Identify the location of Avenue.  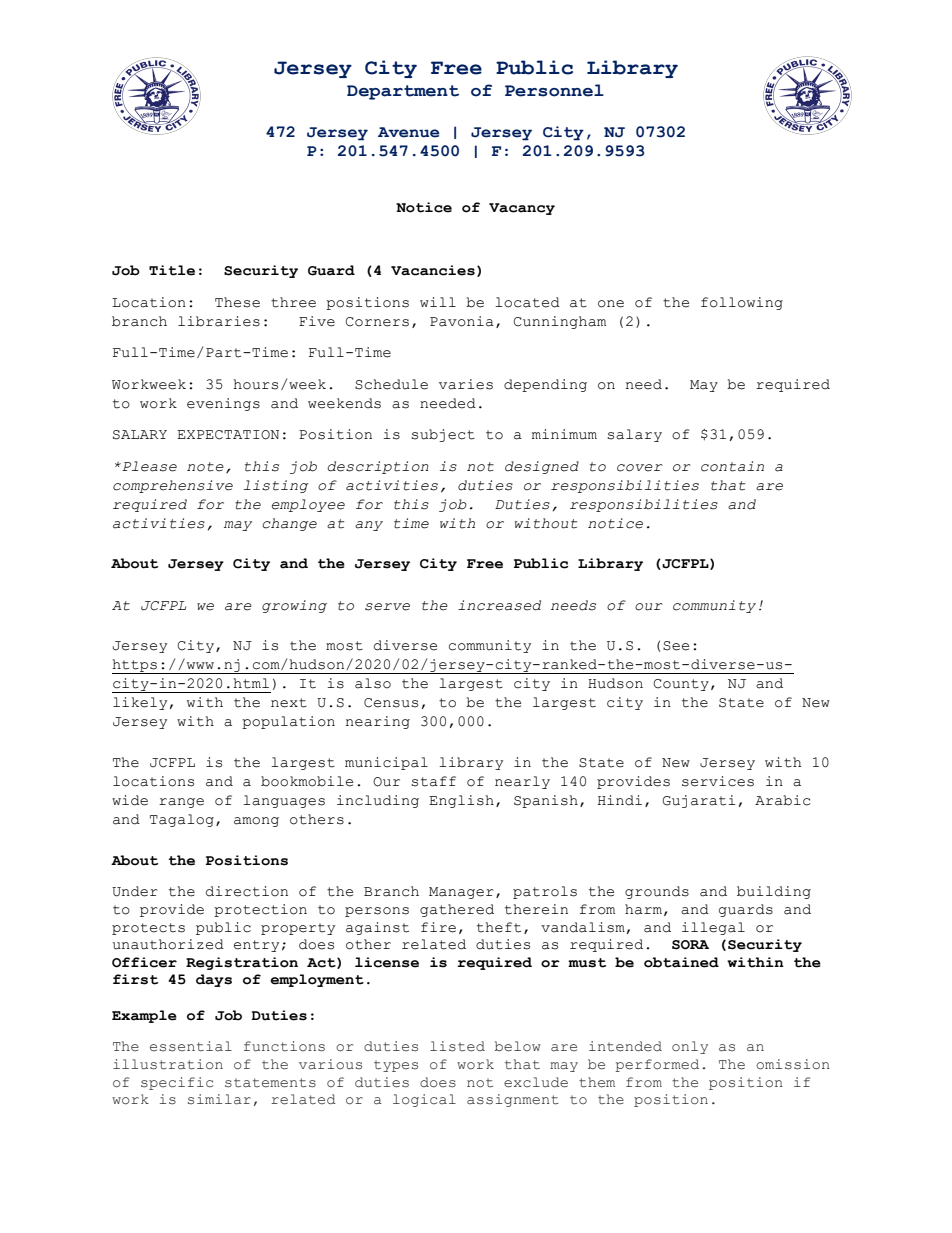
(409, 132).
